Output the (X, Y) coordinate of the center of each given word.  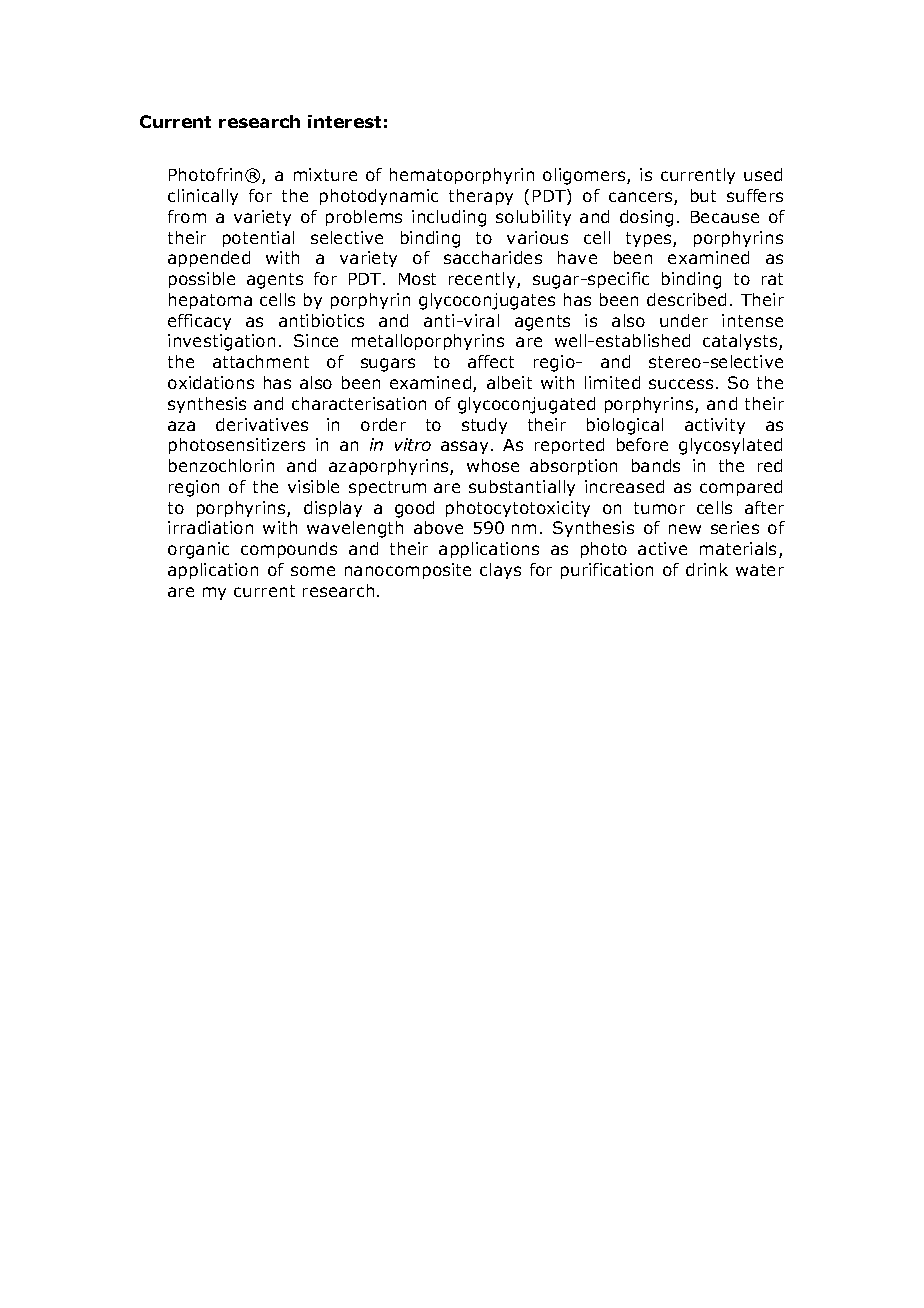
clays (500, 571)
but (703, 195)
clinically (203, 197)
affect (491, 361)
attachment (261, 361)
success (681, 384)
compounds (289, 550)
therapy (481, 197)
